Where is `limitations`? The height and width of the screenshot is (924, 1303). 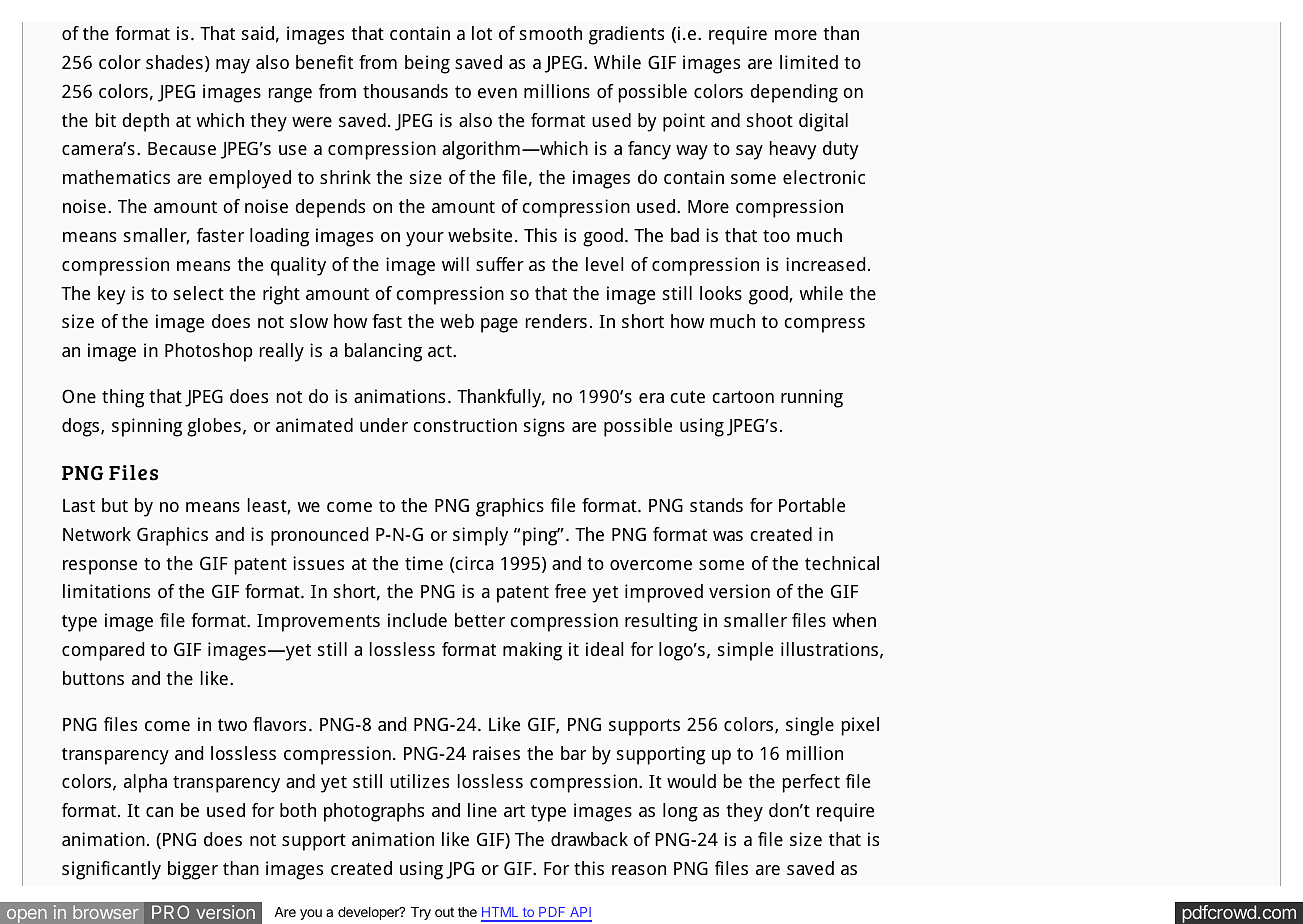
limitations is located at coordinates (106, 591).
